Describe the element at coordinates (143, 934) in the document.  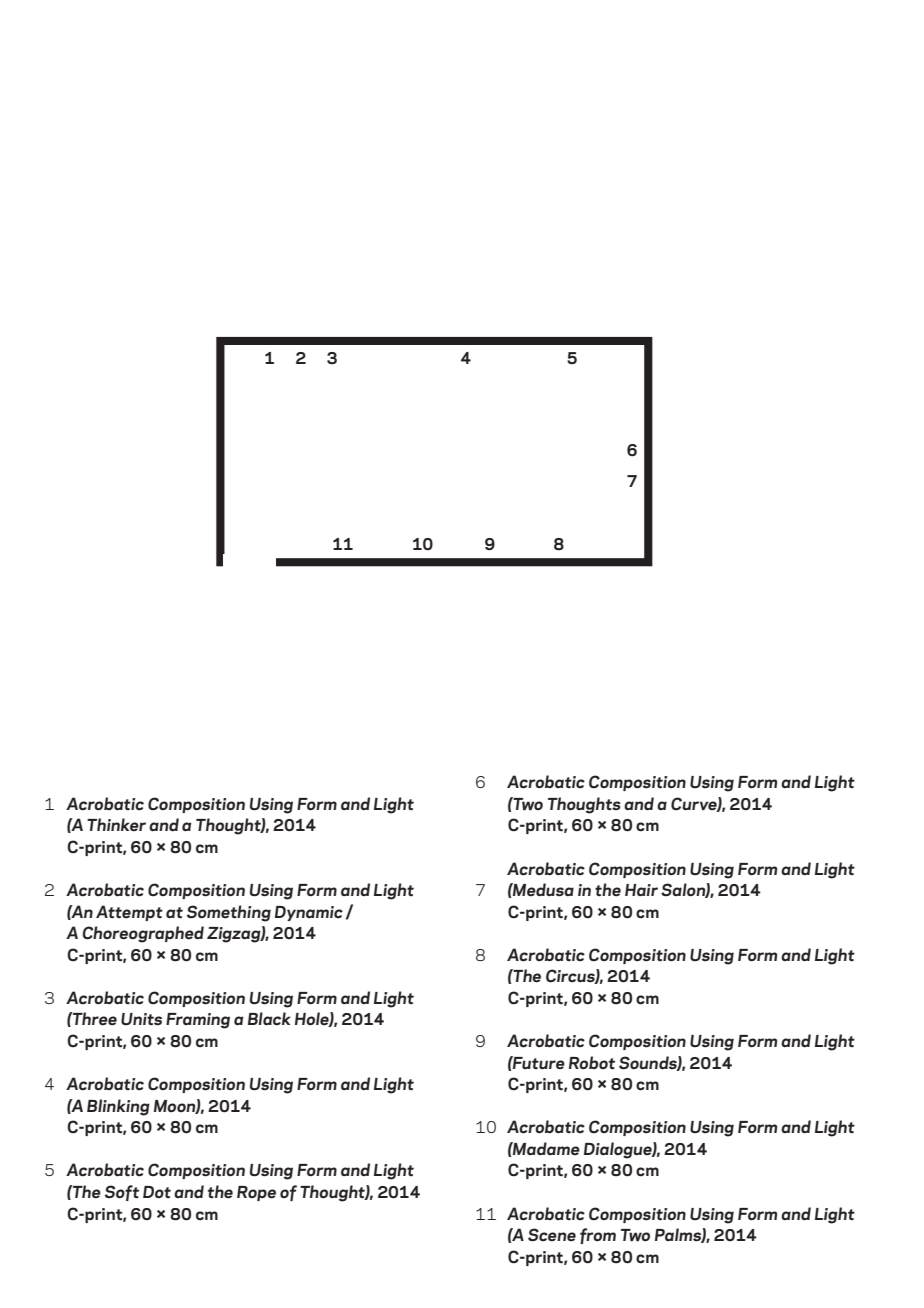
I see `Choreographed` at that location.
